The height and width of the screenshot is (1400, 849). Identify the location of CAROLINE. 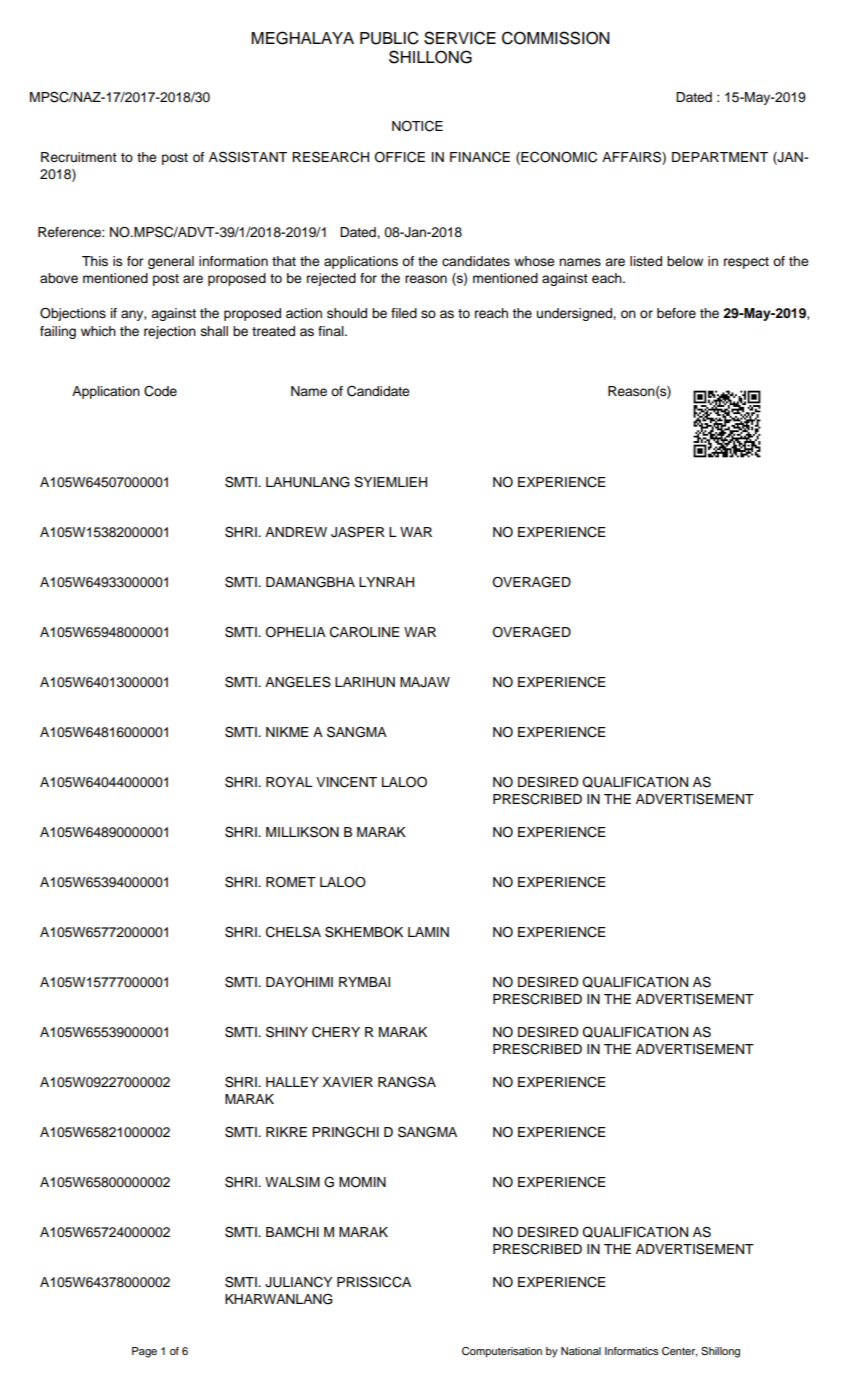
(365, 632).
